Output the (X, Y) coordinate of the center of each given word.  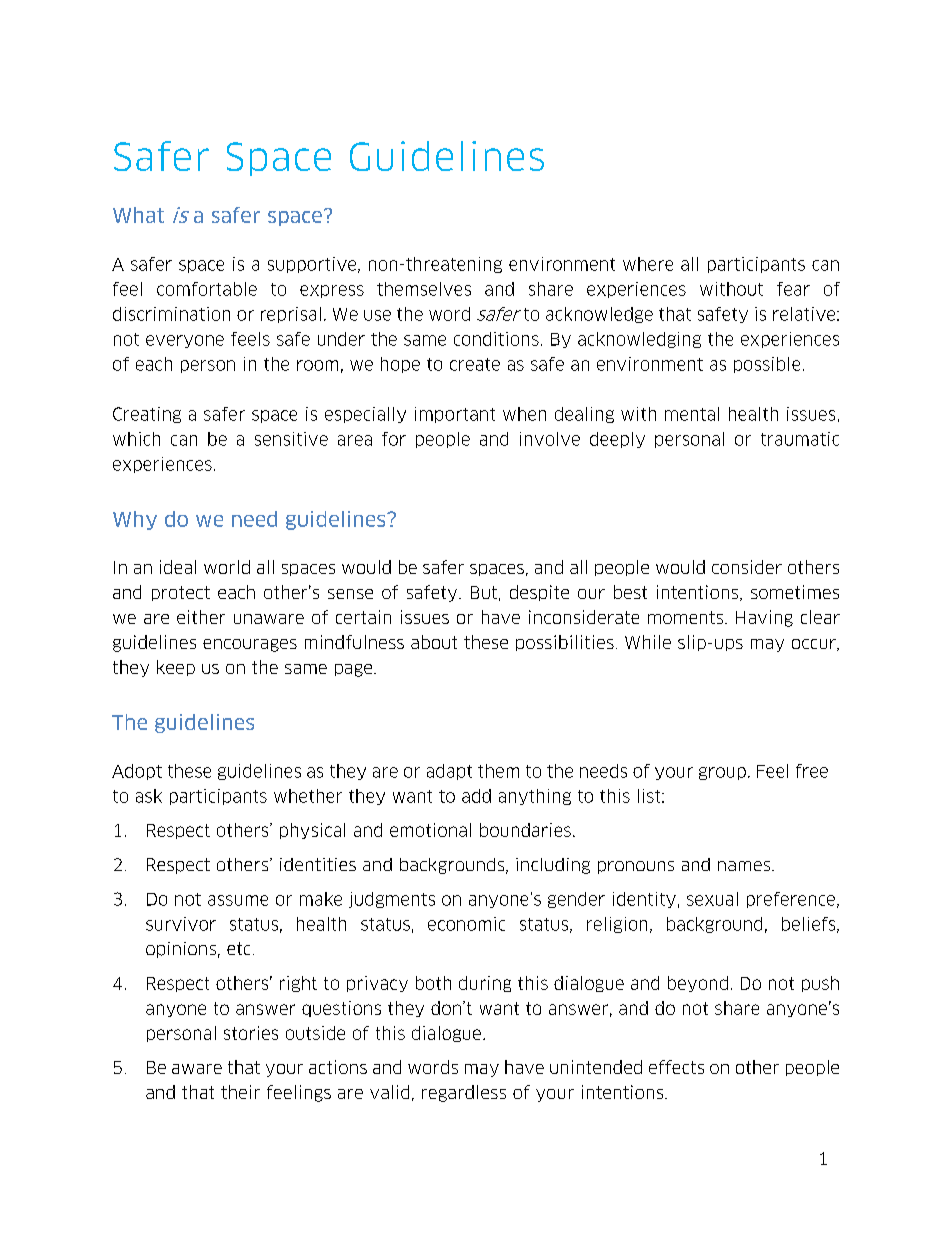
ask (149, 796)
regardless (464, 1093)
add (476, 796)
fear (793, 289)
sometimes (795, 592)
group (722, 773)
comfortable (207, 289)
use (377, 315)
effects (676, 1067)
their (240, 1092)
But (484, 592)
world (227, 567)
